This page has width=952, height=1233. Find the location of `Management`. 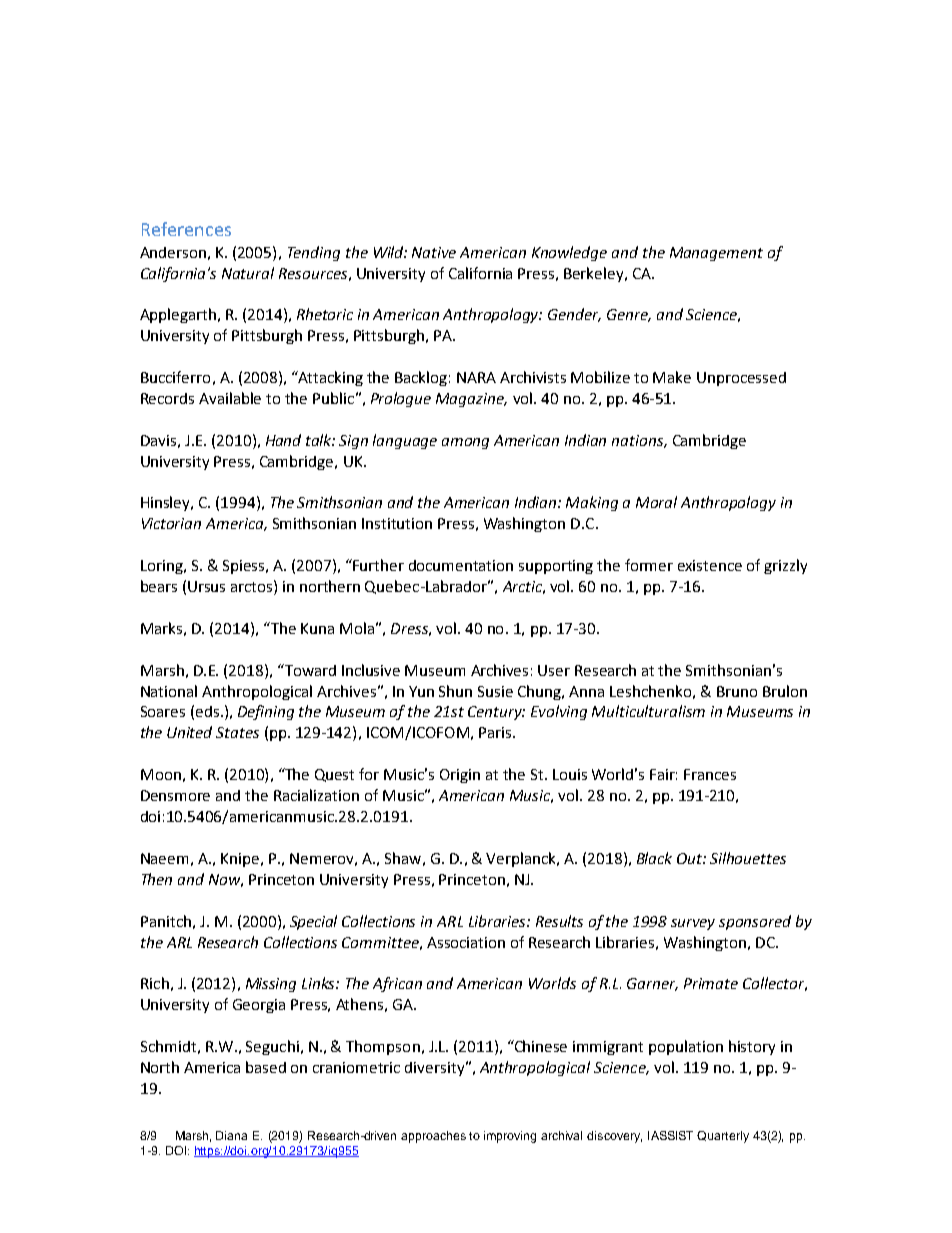

Management is located at coordinates (716, 254).
